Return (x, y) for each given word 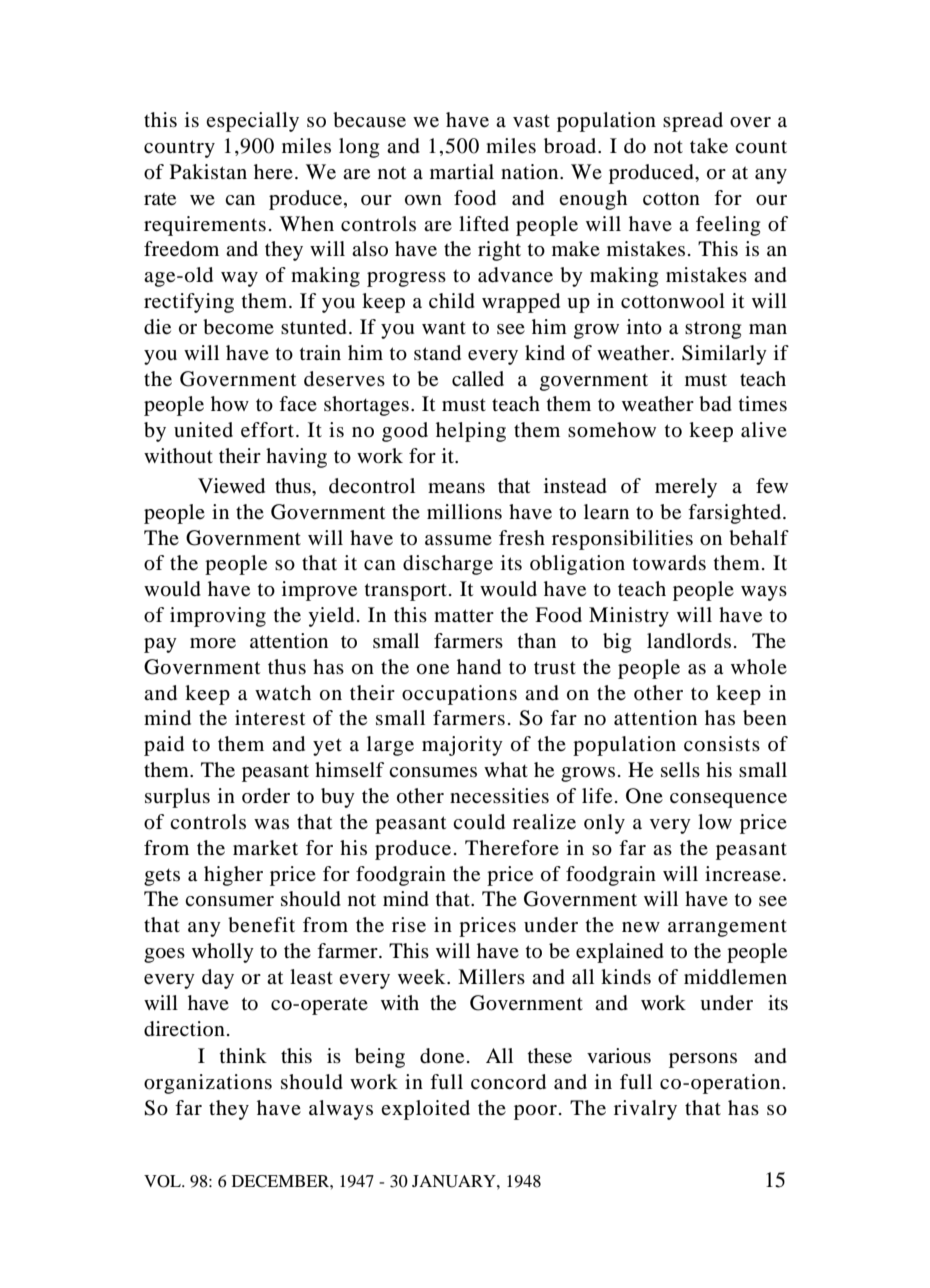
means (456, 488)
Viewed (231, 486)
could (479, 822)
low (715, 822)
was (271, 824)
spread (693, 122)
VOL (163, 1181)
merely (686, 488)
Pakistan (208, 171)
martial (462, 171)
